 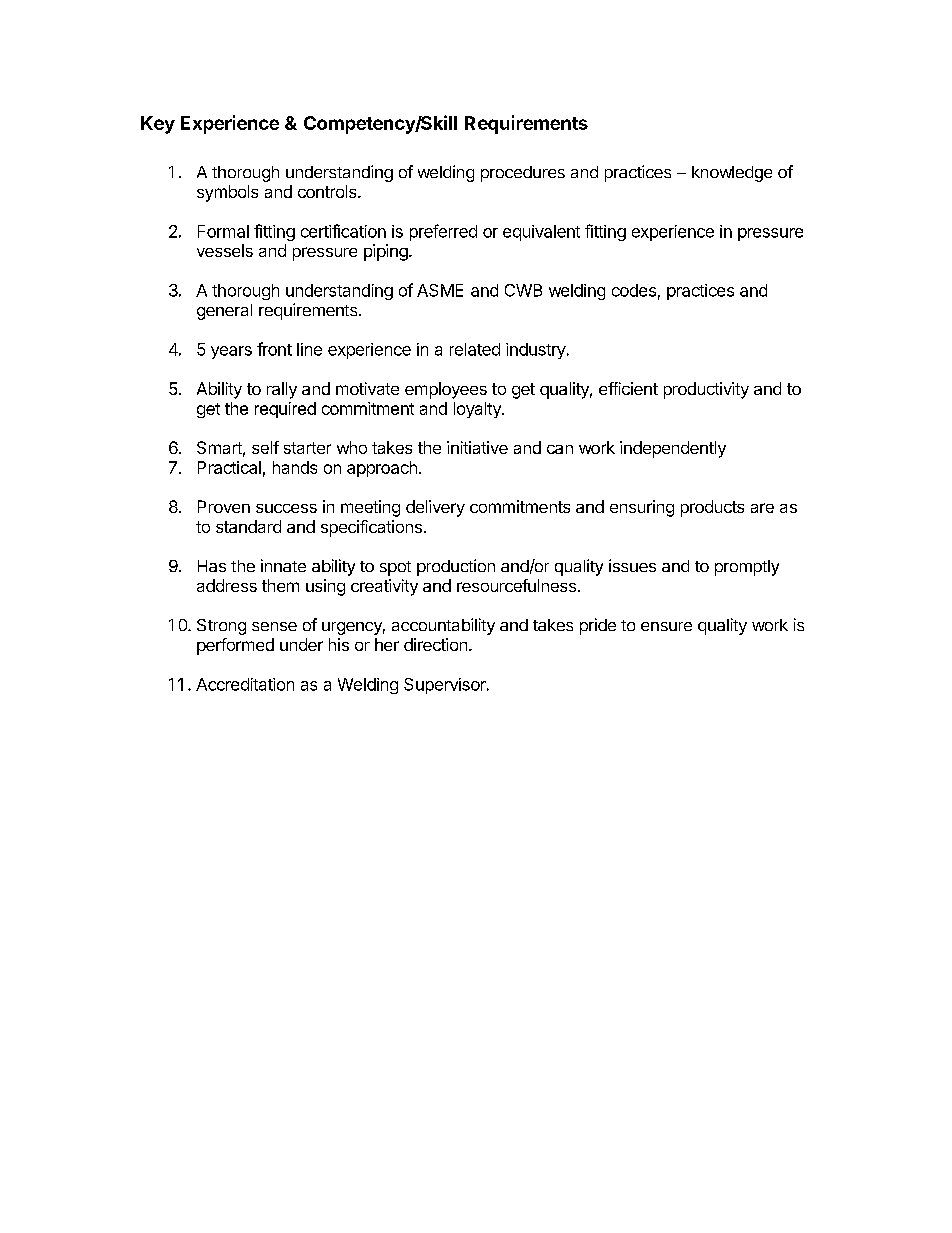 What do you see at coordinates (245, 684) in the screenshot?
I see `Accreditation` at bounding box center [245, 684].
